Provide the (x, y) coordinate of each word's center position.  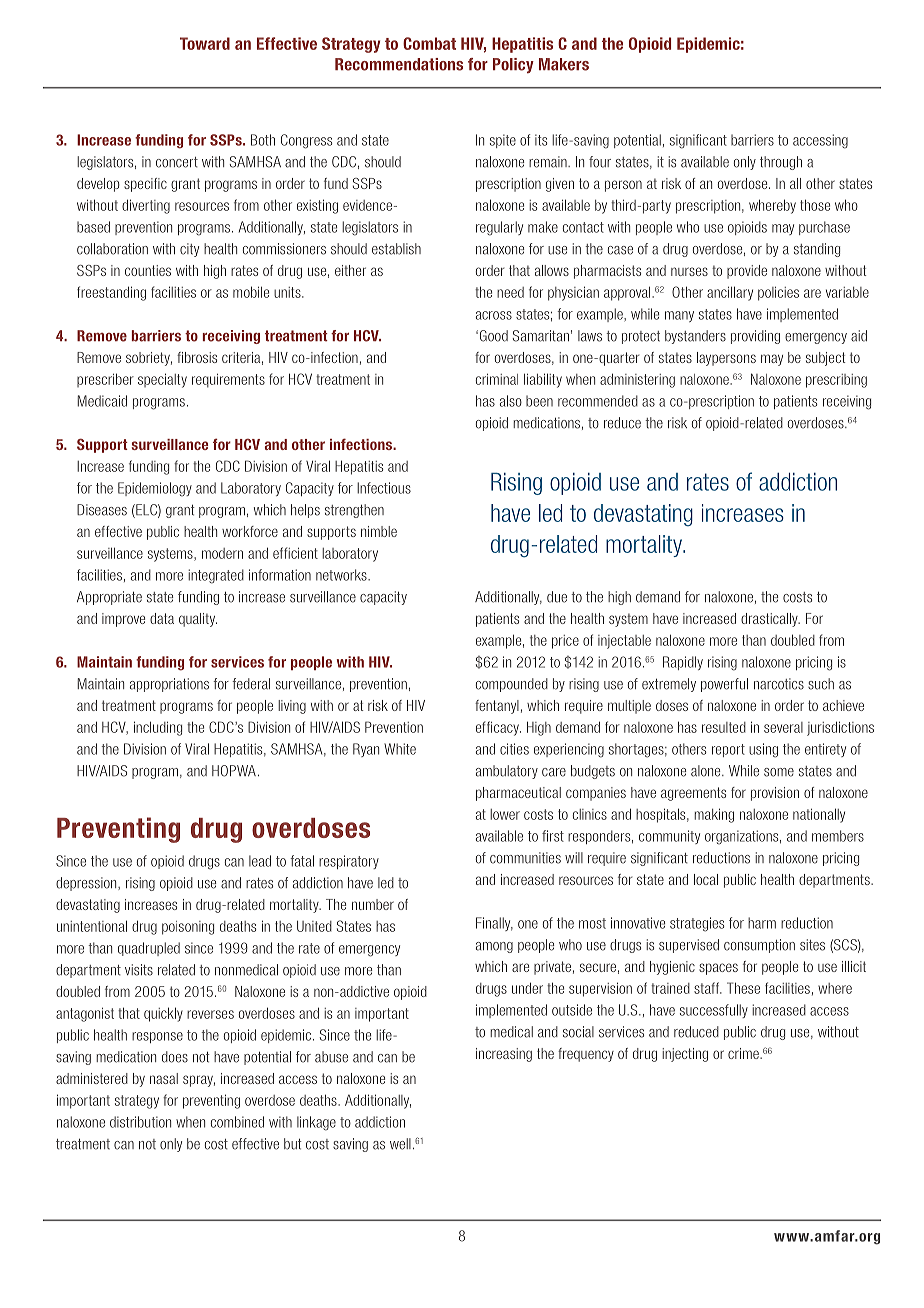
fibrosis (197, 357)
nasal (164, 1078)
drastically (770, 620)
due (557, 597)
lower (505, 814)
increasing (504, 1055)
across (494, 315)
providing (755, 337)
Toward (205, 43)
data (162, 618)
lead (260, 861)
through (781, 163)
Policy (513, 65)
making (714, 815)
